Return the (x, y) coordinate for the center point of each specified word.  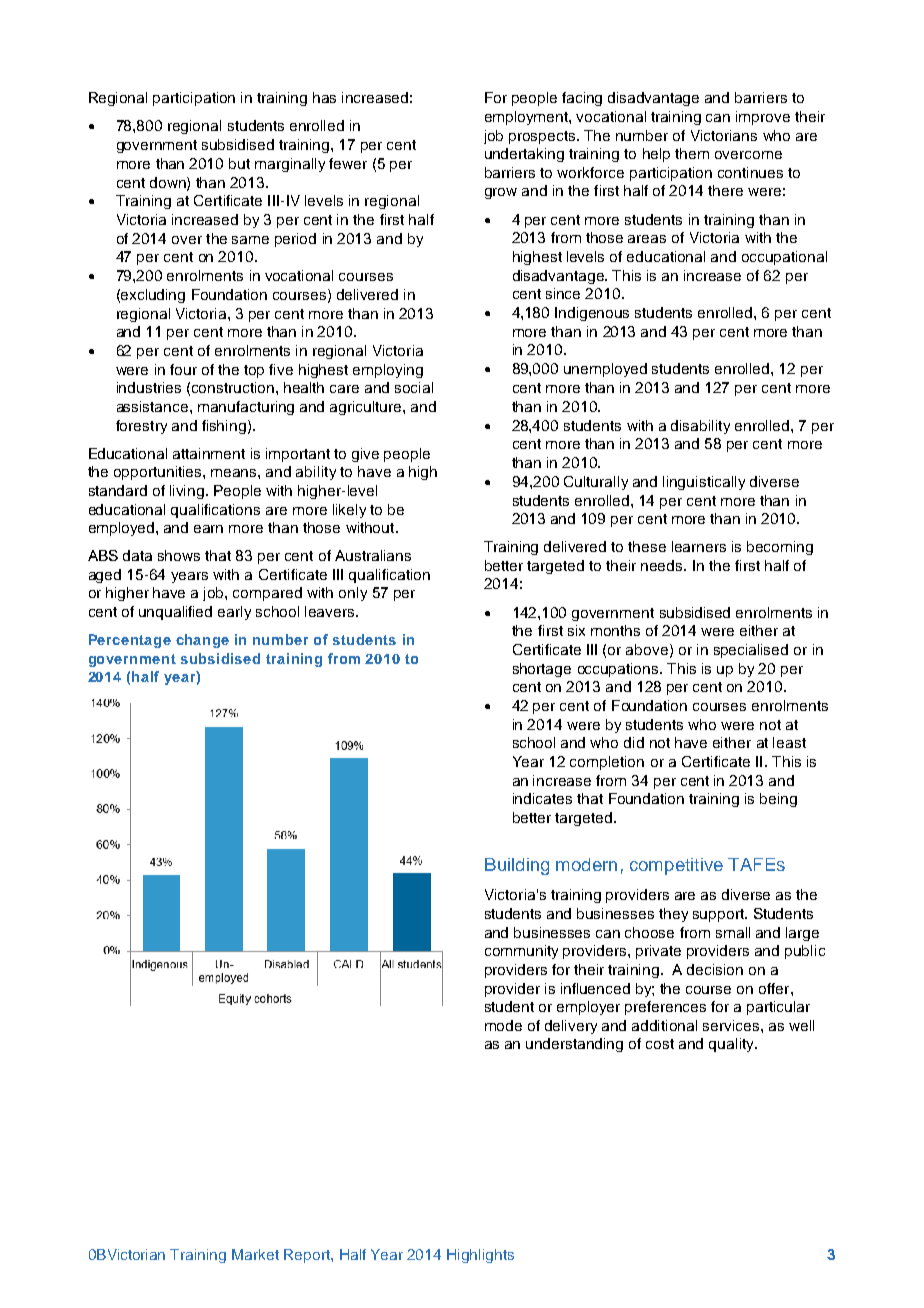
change (202, 641)
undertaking (524, 155)
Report (308, 1256)
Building (517, 866)
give (365, 455)
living (188, 492)
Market (255, 1254)
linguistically (704, 483)
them (692, 153)
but (239, 163)
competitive (676, 866)
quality (732, 1045)
